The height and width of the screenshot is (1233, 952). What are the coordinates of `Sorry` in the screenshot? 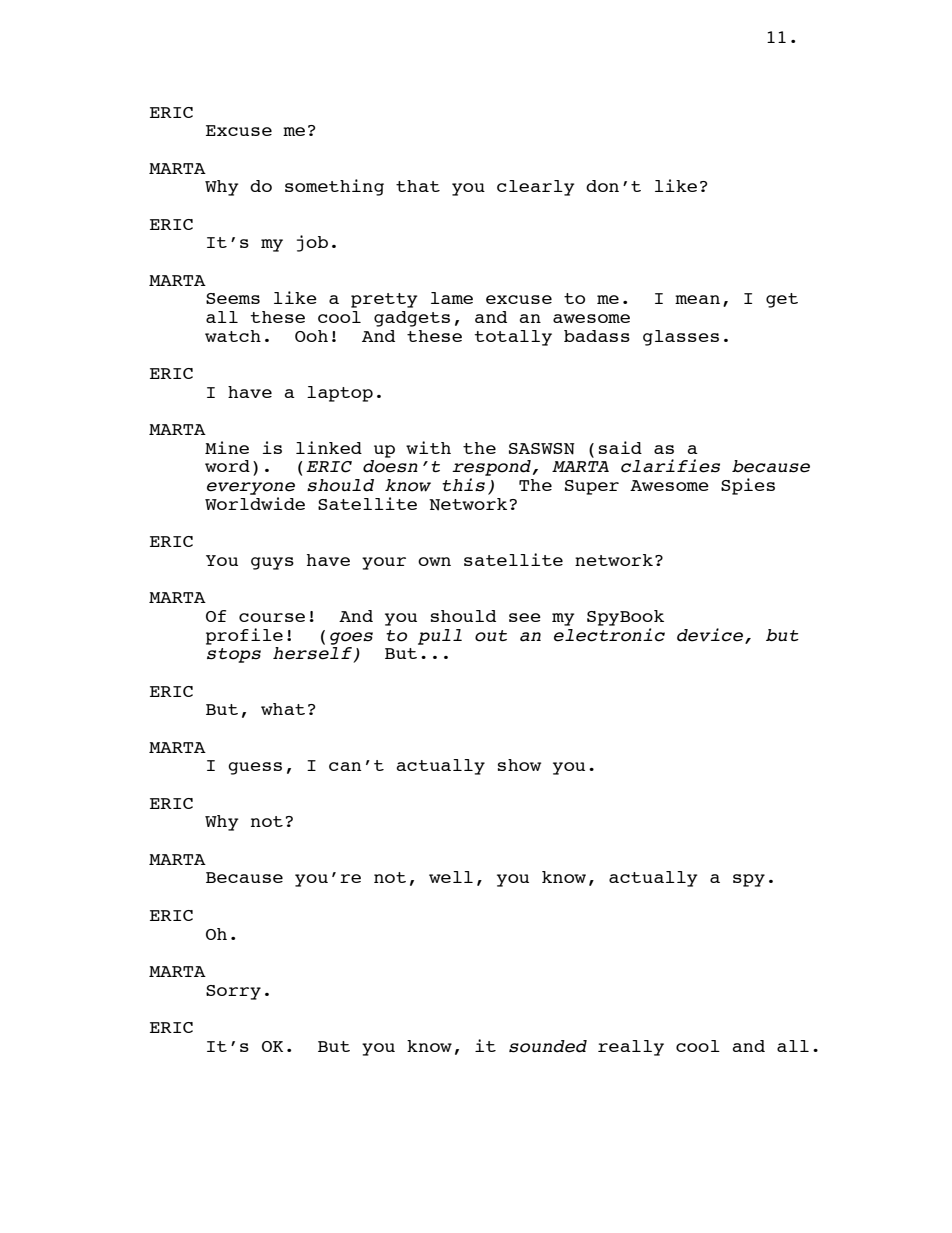 It's located at (233, 992).
